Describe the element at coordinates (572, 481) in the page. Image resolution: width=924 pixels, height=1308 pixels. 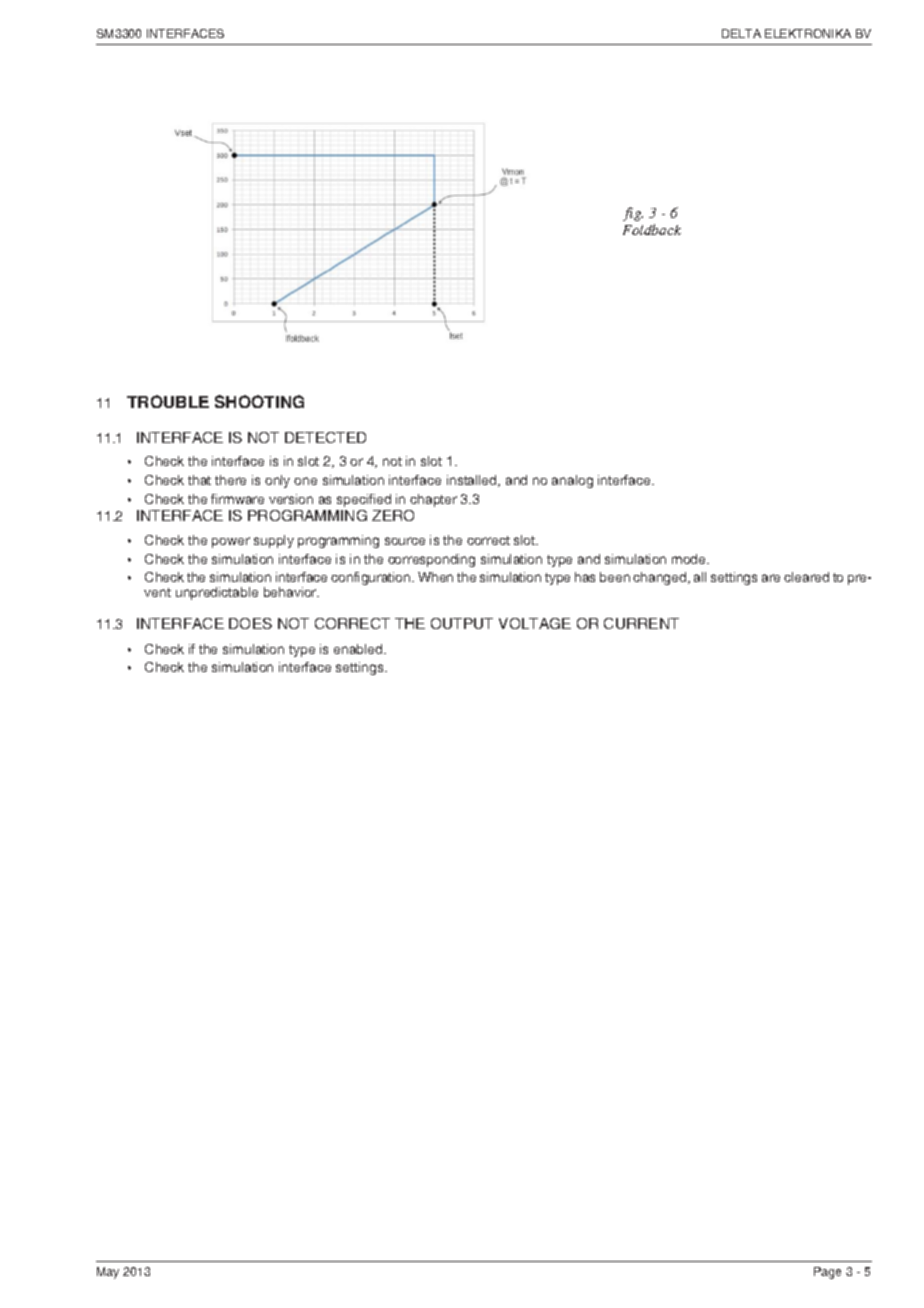
I see `analog` at that location.
